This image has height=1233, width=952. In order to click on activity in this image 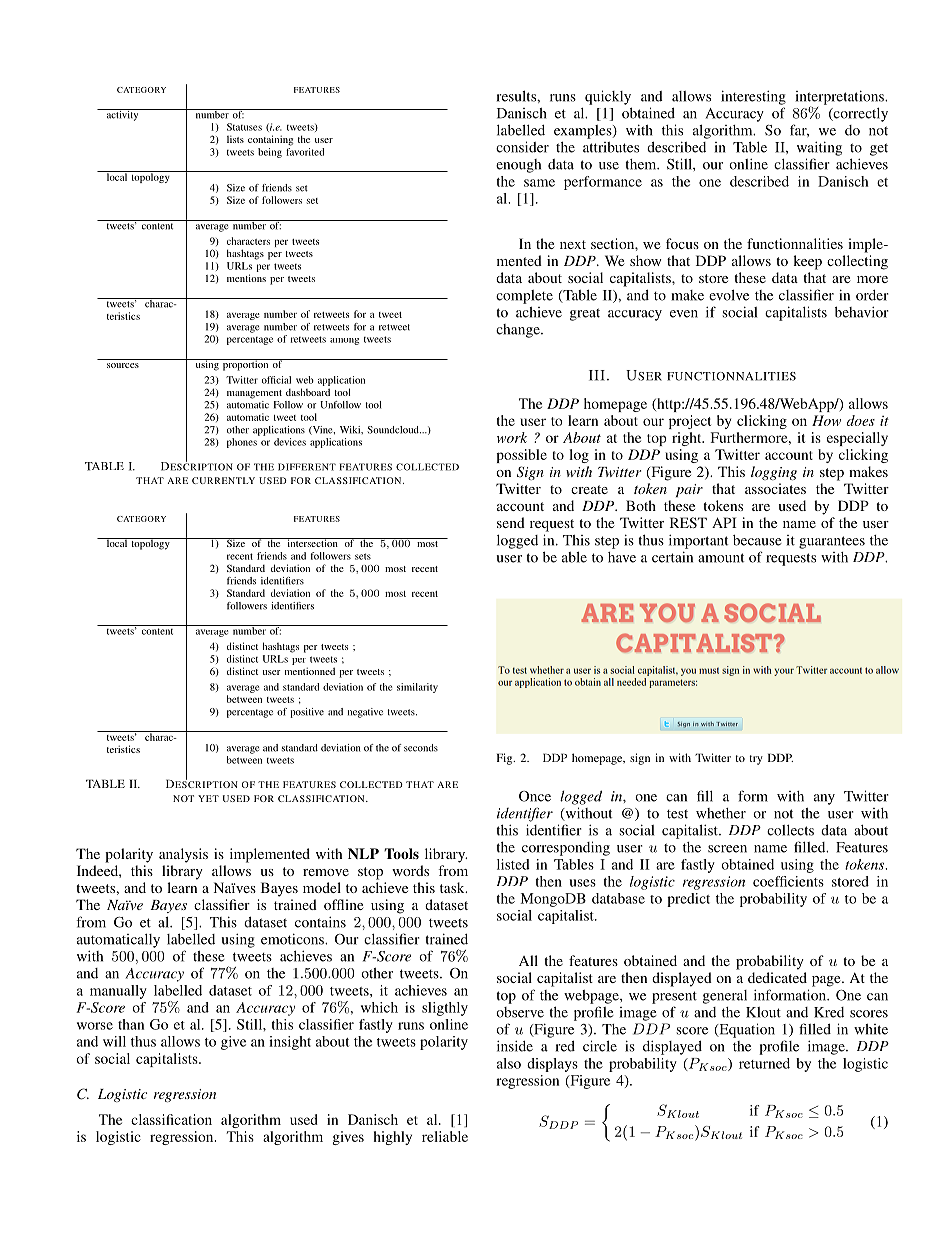, I will do `click(122, 115)`.
